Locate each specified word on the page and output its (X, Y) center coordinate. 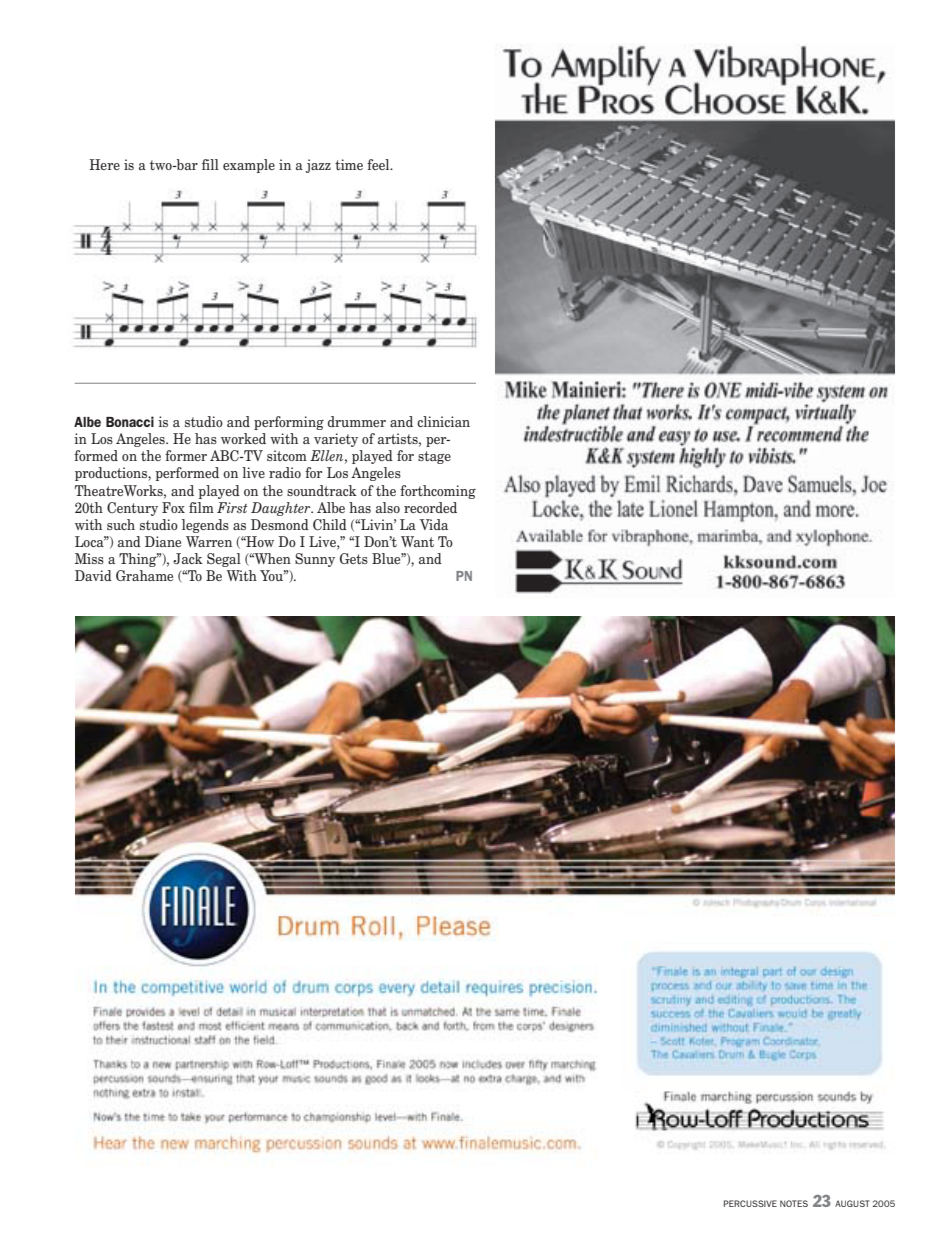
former (186, 455)
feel (379, 164)
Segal (224, 560)
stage (434, 457)
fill (210, 164)
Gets (354, 558)
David (93, 575)
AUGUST (852, 1203)
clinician (443, 421)
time (349, 164)
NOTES (794, 1203)
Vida (434, 524)
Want (417, 541)
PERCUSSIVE (750, 1203)
